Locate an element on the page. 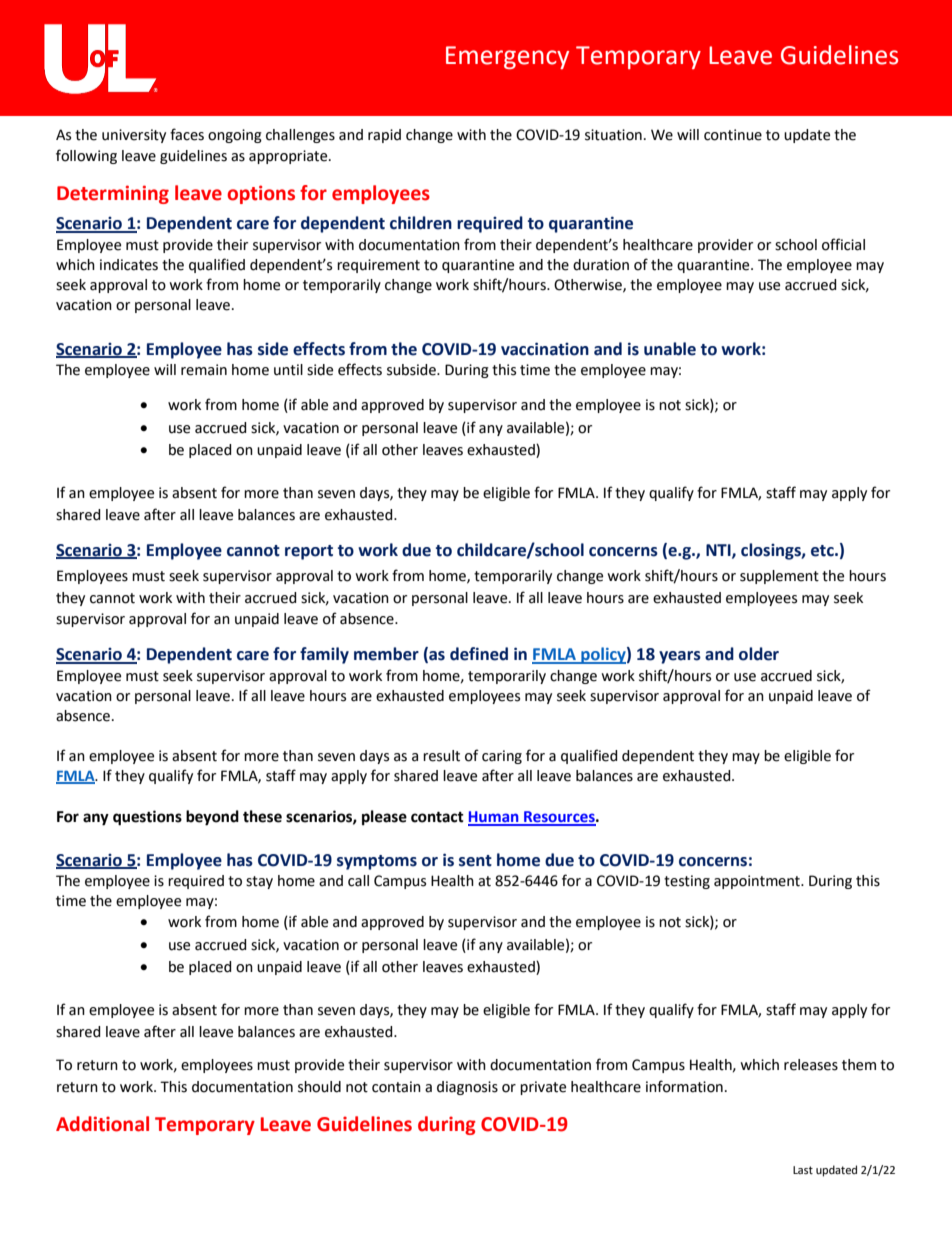 The image size is (952, 1233). Emergency is located at coordinates (507, 57).
